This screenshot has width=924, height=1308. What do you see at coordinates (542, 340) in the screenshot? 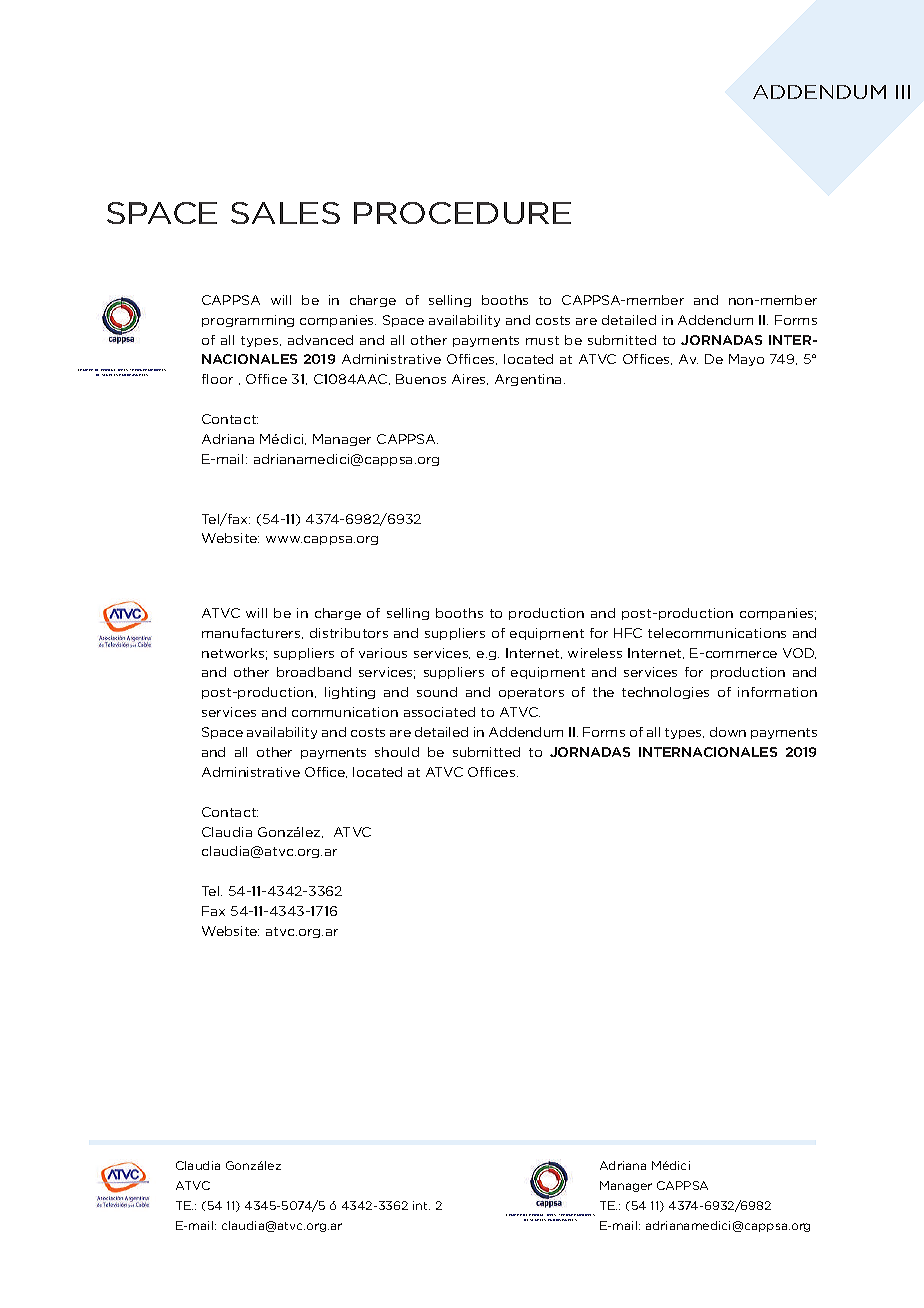
I see `must` at bounding box center [542, 340].
